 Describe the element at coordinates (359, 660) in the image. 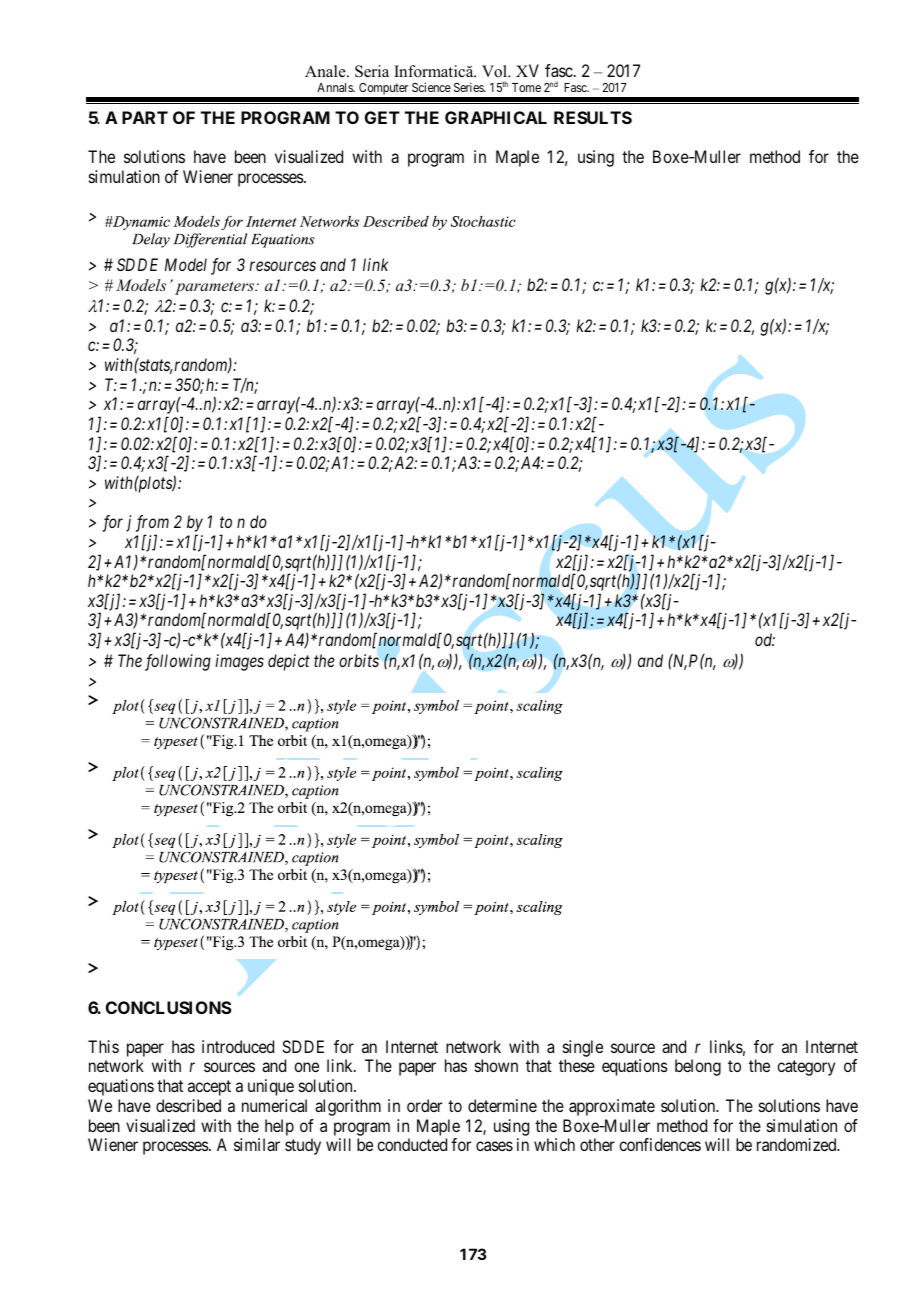

I see `orbits` at that location.
